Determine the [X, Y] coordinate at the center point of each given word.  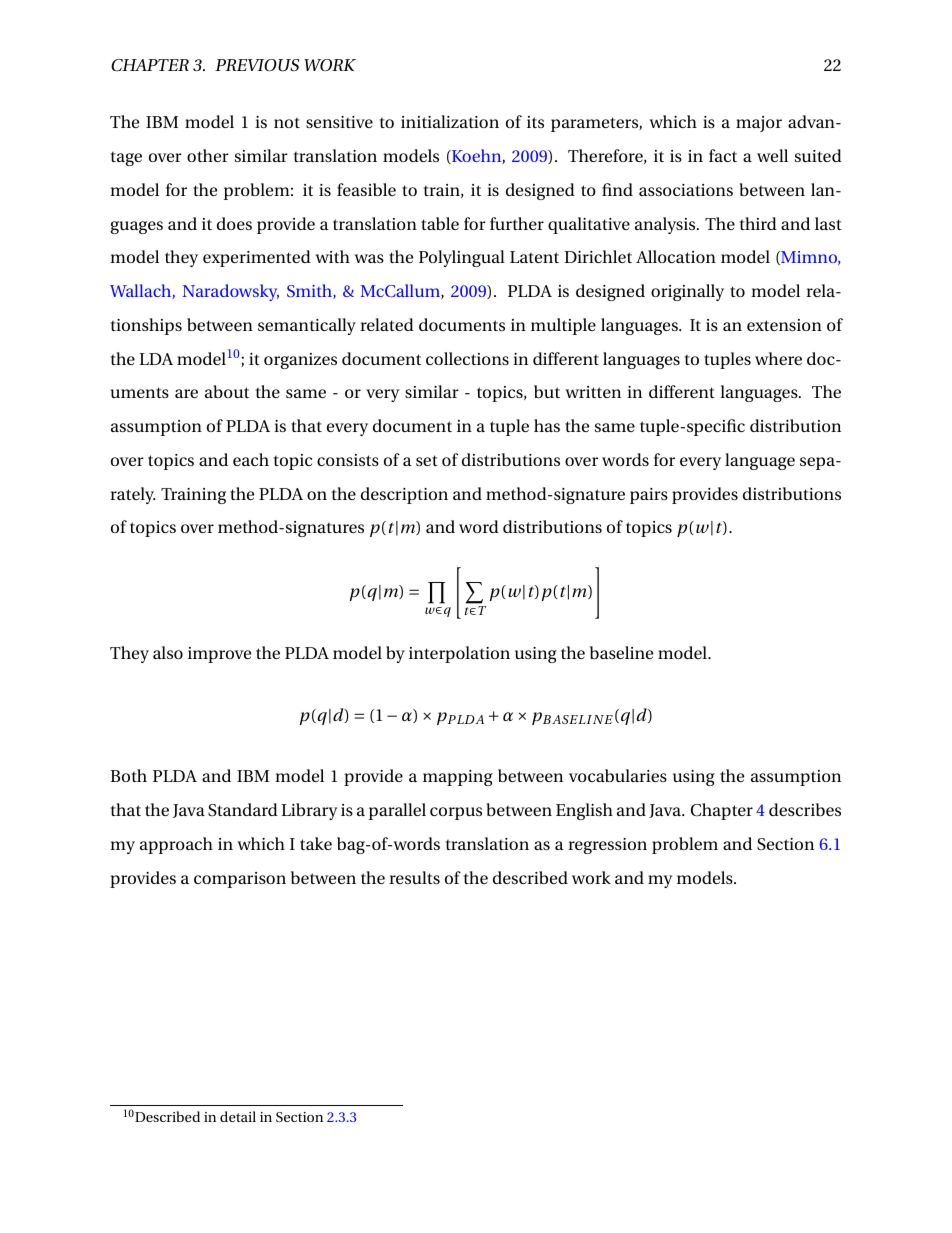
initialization [450, 121]
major [759, 124]
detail [238, 1116]
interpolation [459, 654]
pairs [649, 496]
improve [219, 655]
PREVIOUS [257, 65]
